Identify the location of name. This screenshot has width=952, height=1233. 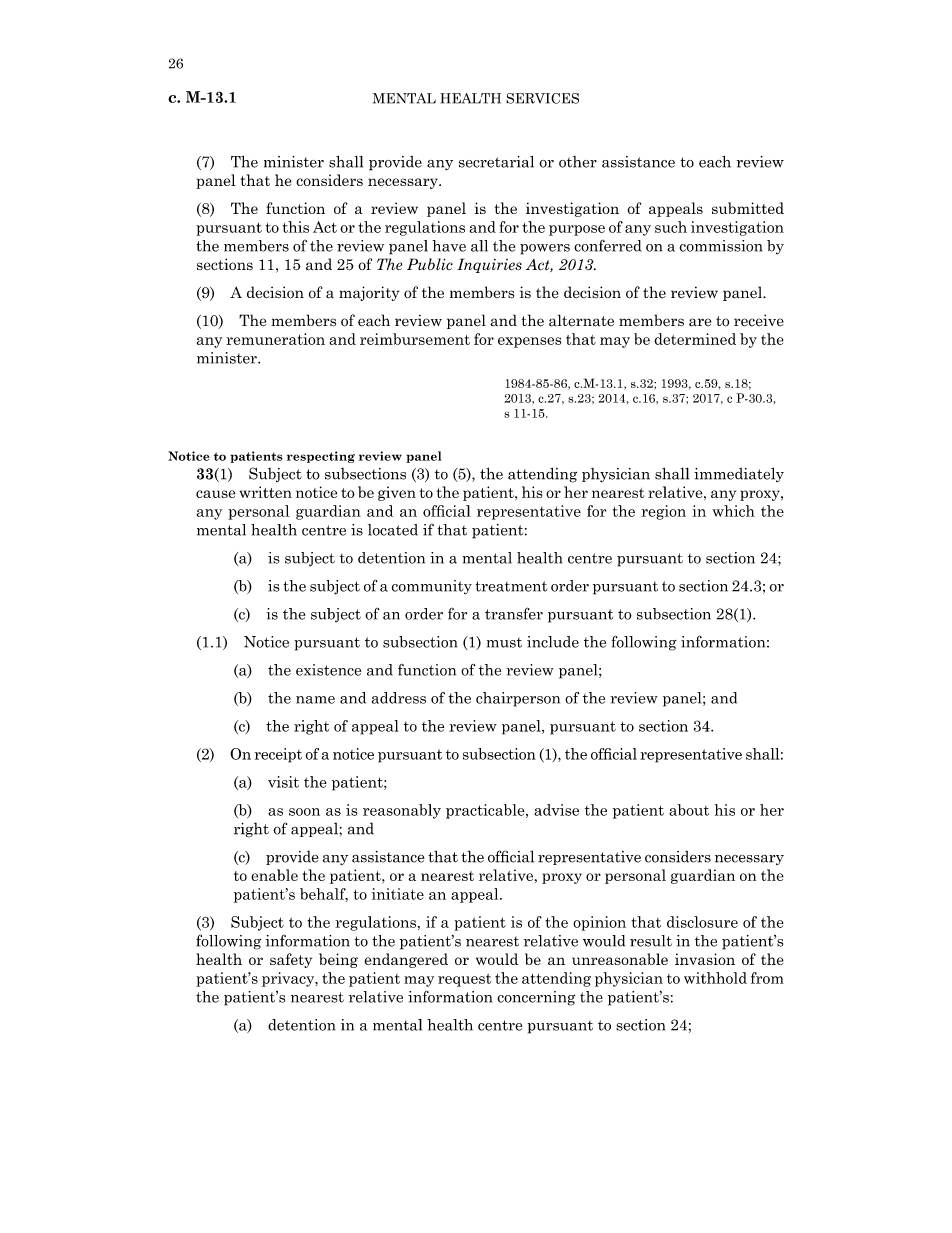
(315, 700).
